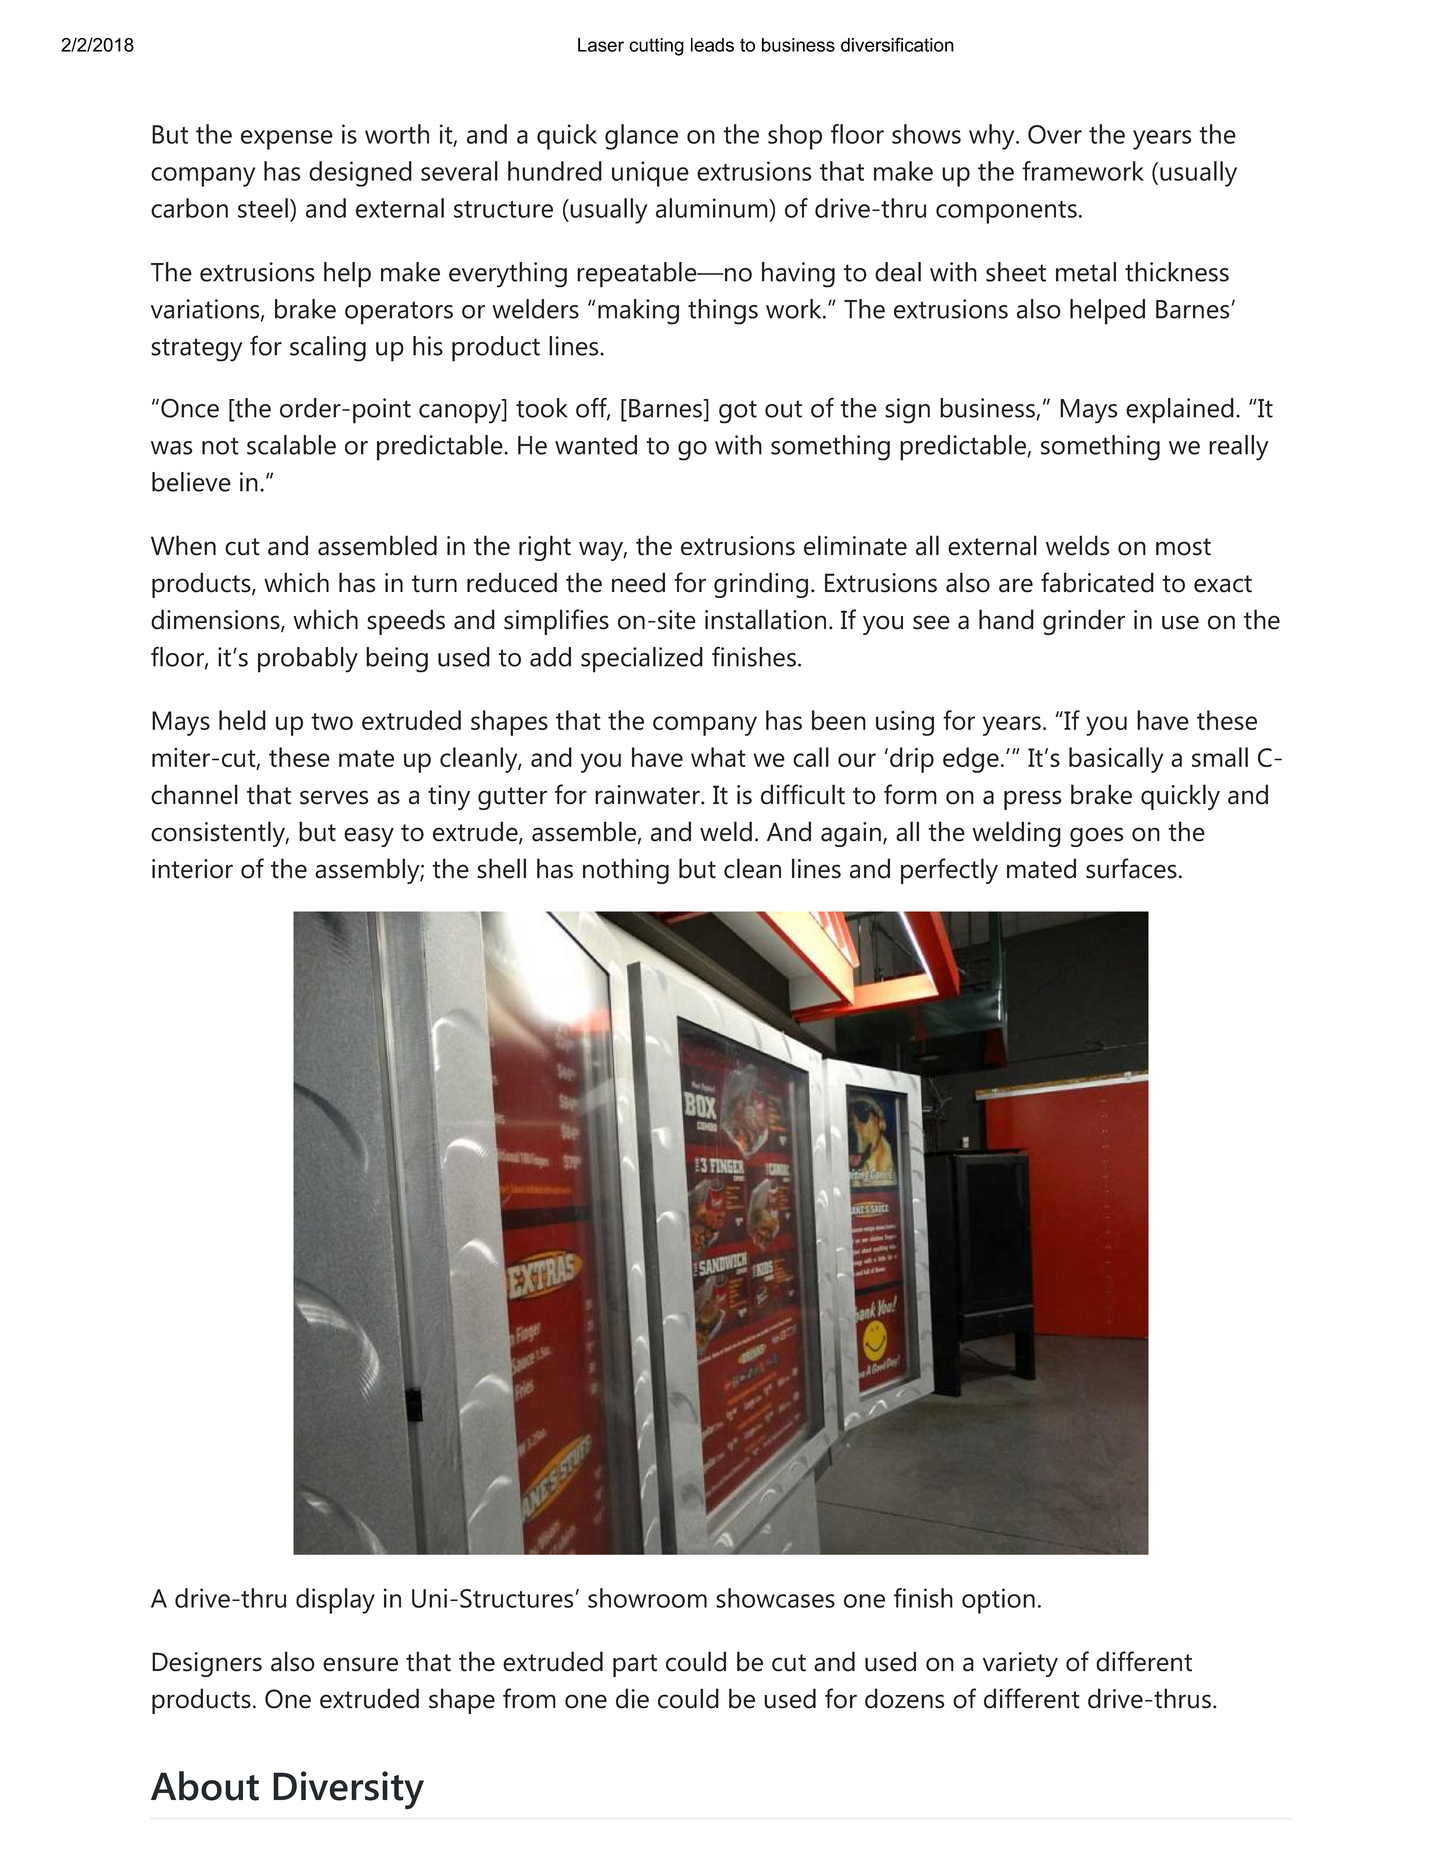 Image resolution: width=1442 pixels, height=1863 pixels. Describe the element at coordinates (369, 837) in the screenshot. I see `easy` at that location.
